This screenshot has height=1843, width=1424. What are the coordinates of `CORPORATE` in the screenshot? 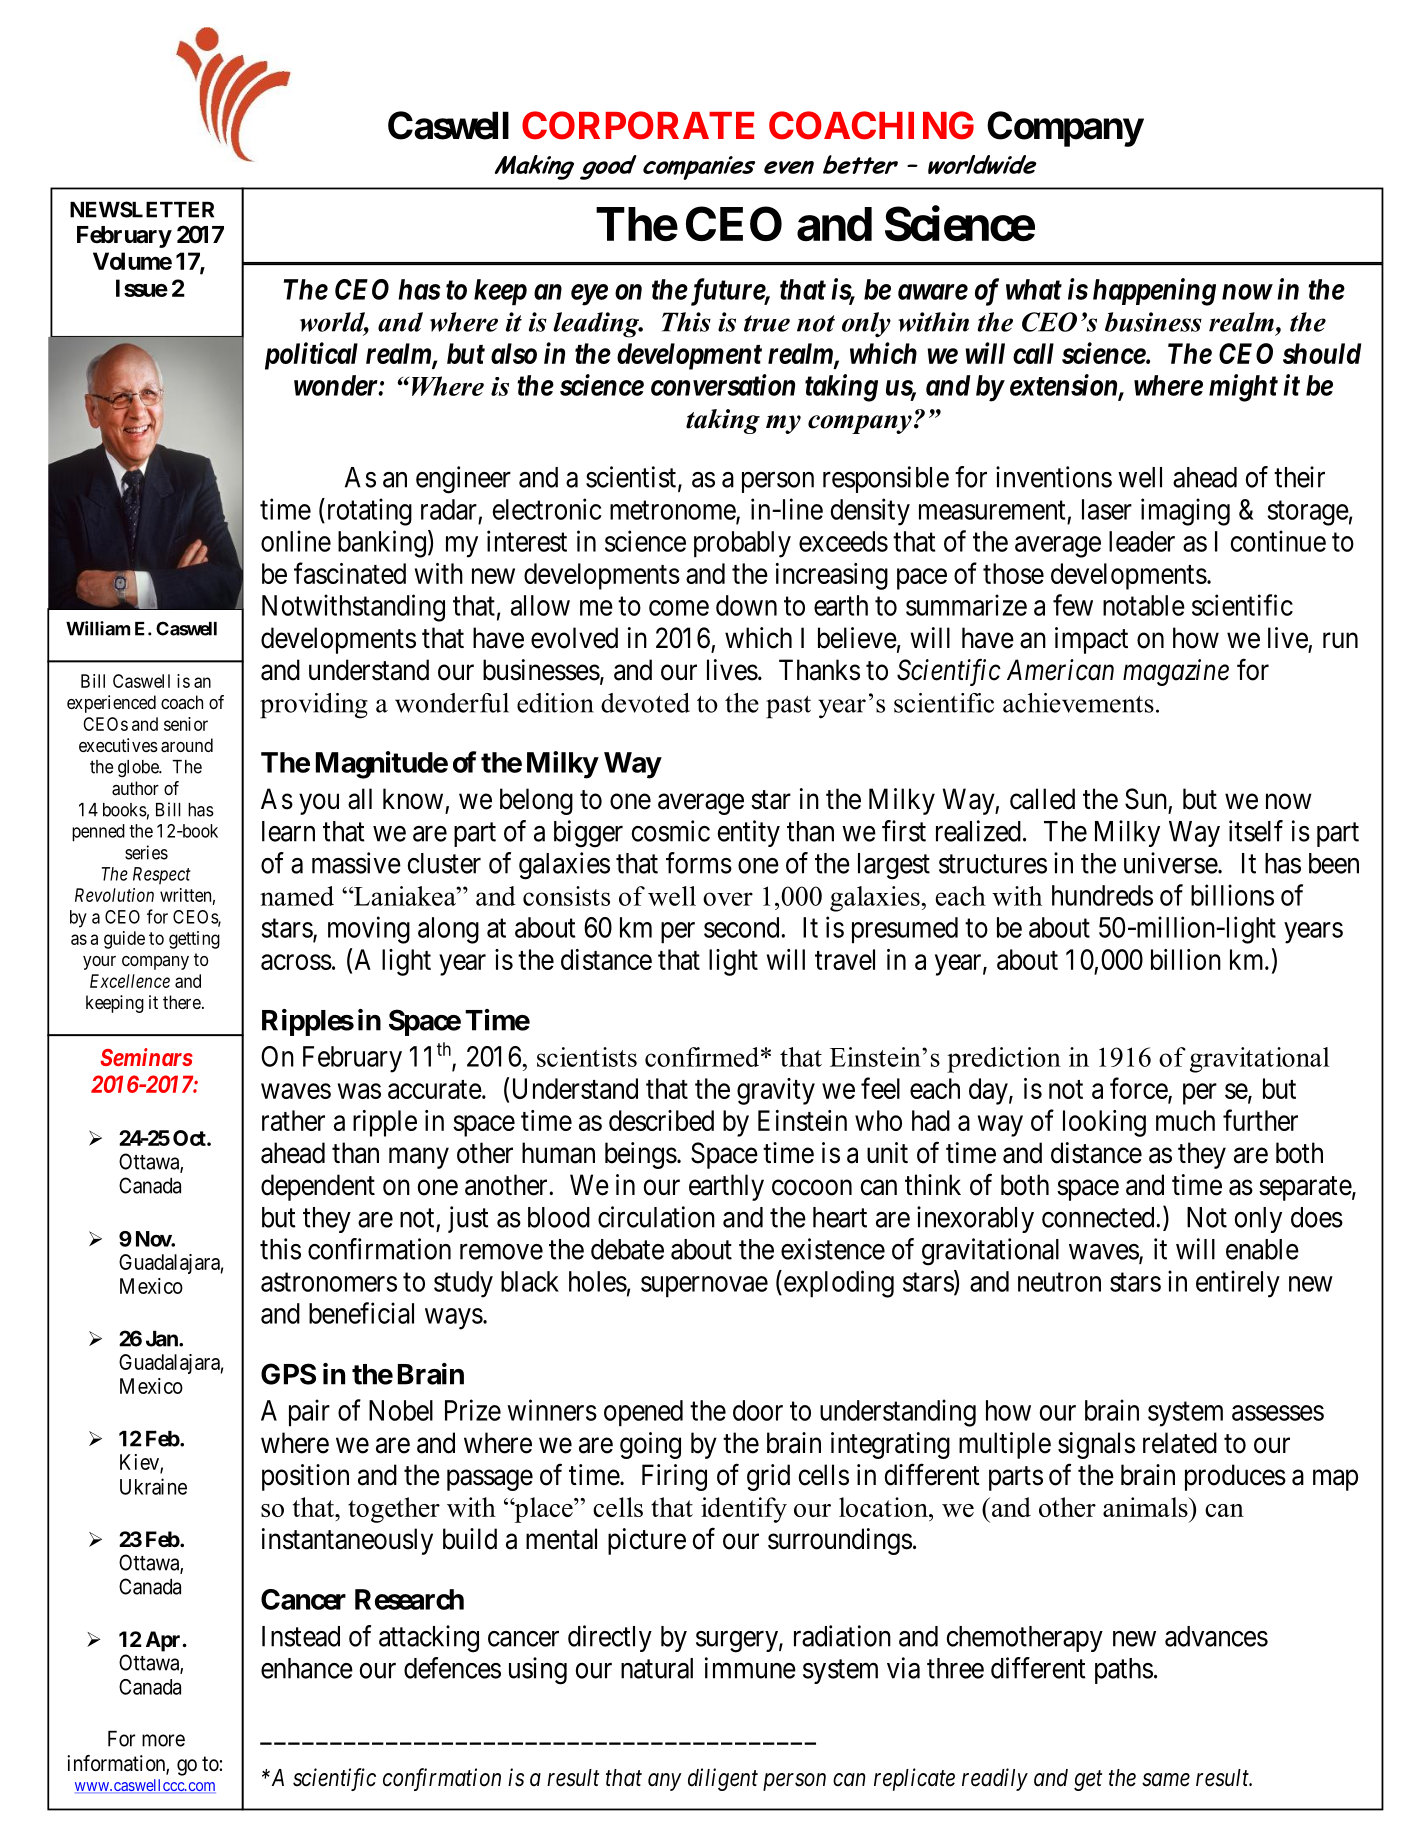 It's located at (638, 125).
